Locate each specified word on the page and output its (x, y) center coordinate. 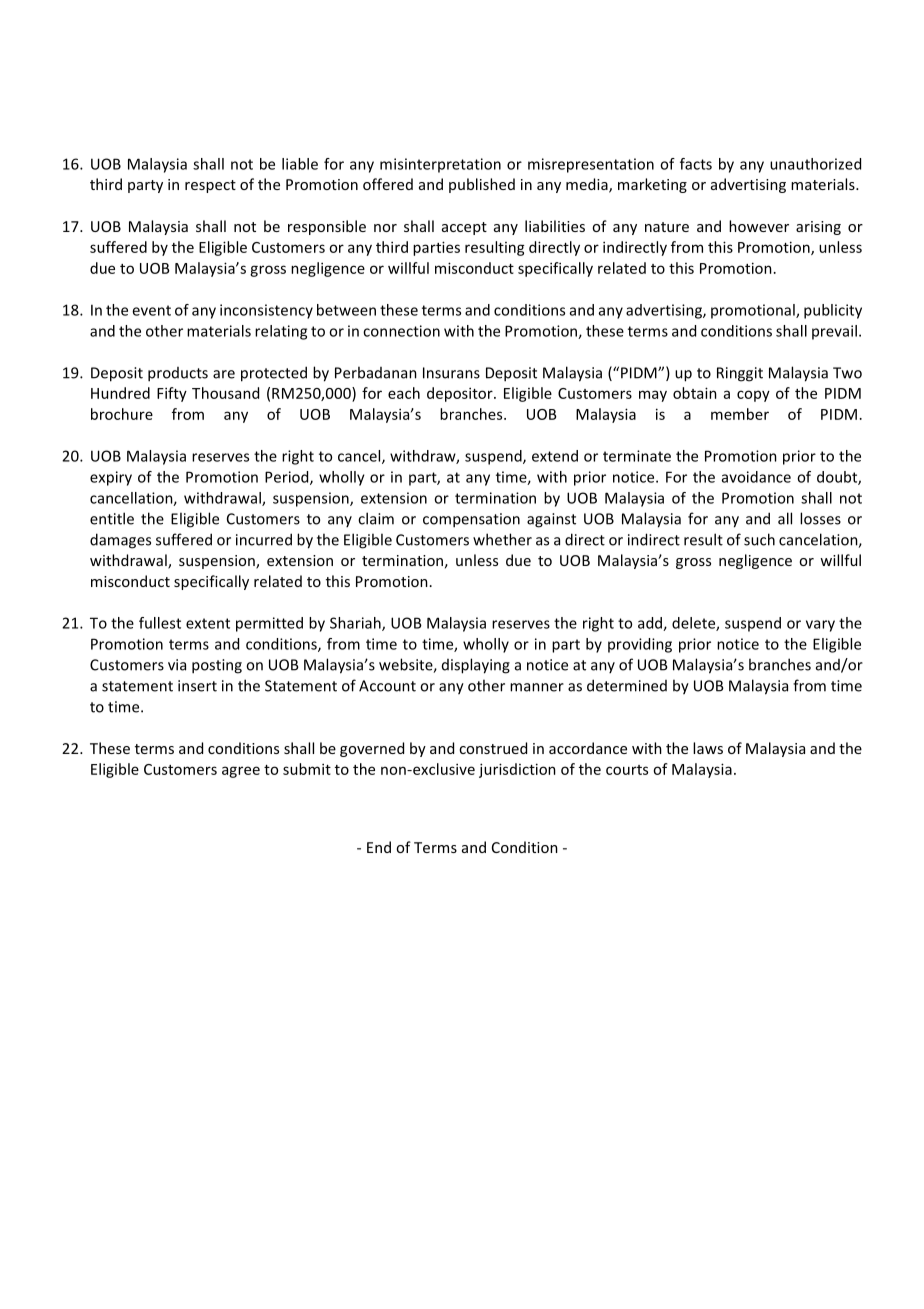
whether (502, 539)
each (404, 393)
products (178, 374)
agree (241, 772)
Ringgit (740, 374)
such (759, 539)
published (482, 185)
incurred (264, 539)
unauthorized (815, 164)
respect (210, 186)
